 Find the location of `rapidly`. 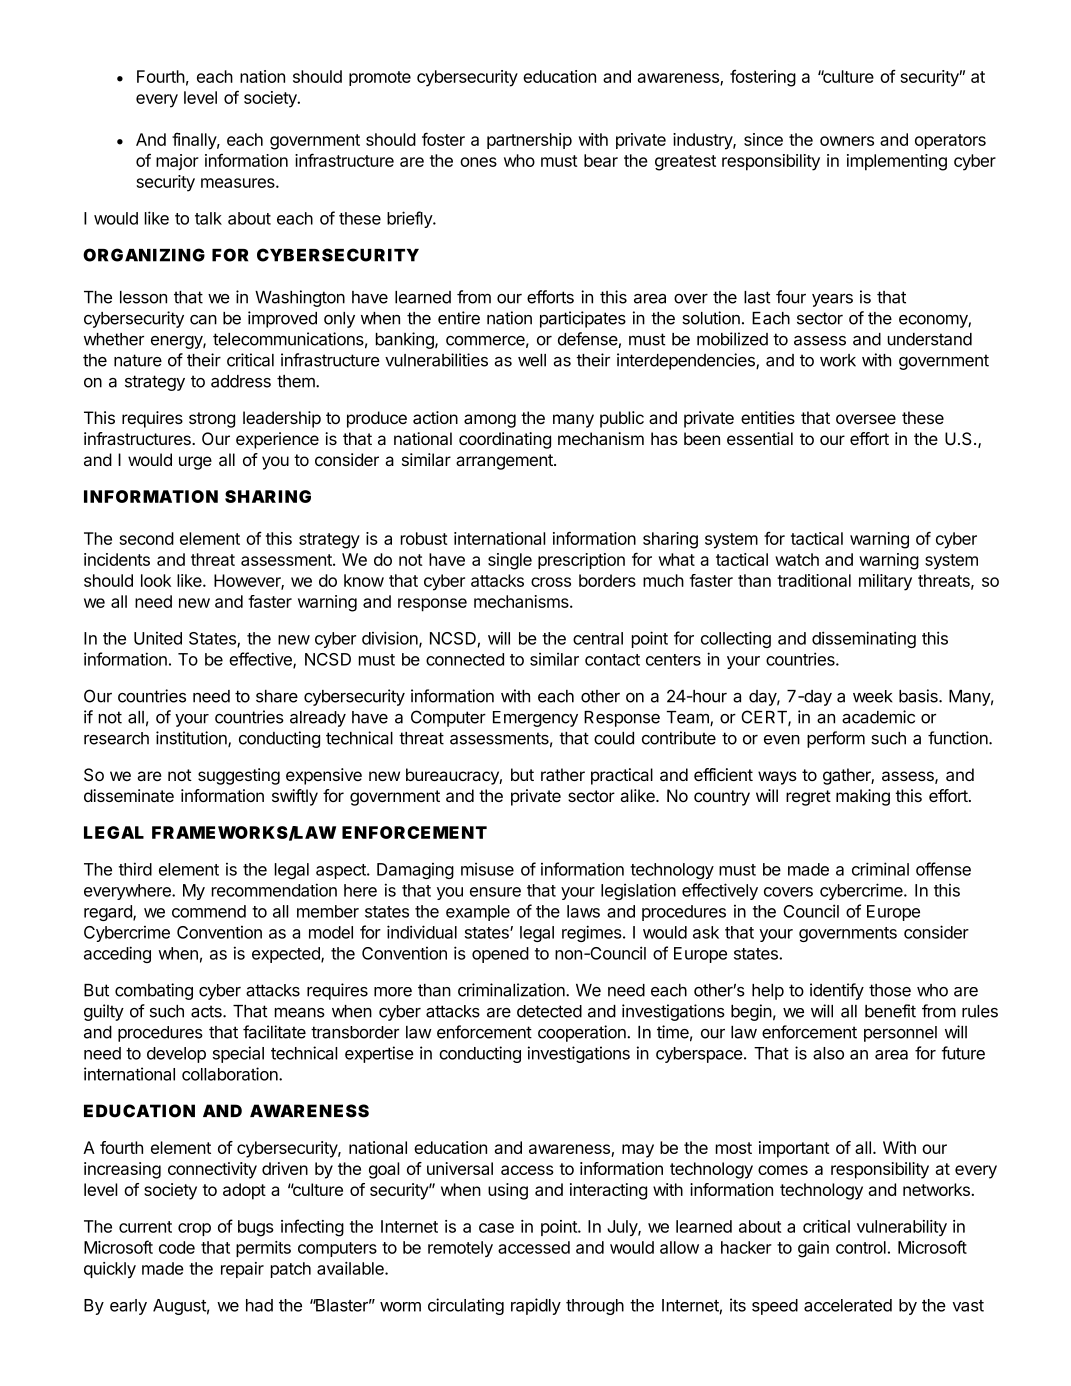

rapidly is located at coordinates (536, 1306).
